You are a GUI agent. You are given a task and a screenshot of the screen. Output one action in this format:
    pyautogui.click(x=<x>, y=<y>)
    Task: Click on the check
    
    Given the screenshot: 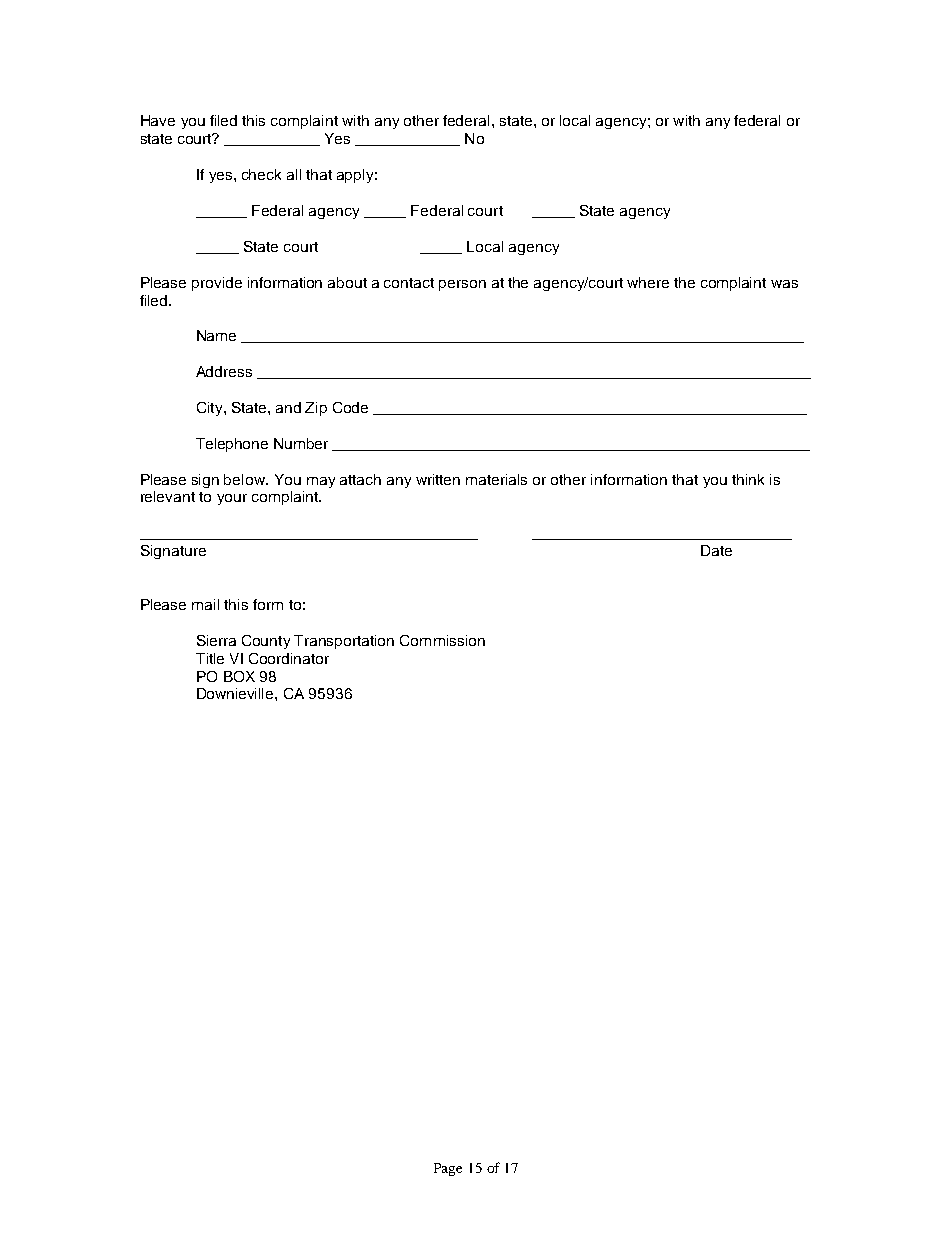 What is the action you would take?
    pyautogui.click(x=261, y=174)
